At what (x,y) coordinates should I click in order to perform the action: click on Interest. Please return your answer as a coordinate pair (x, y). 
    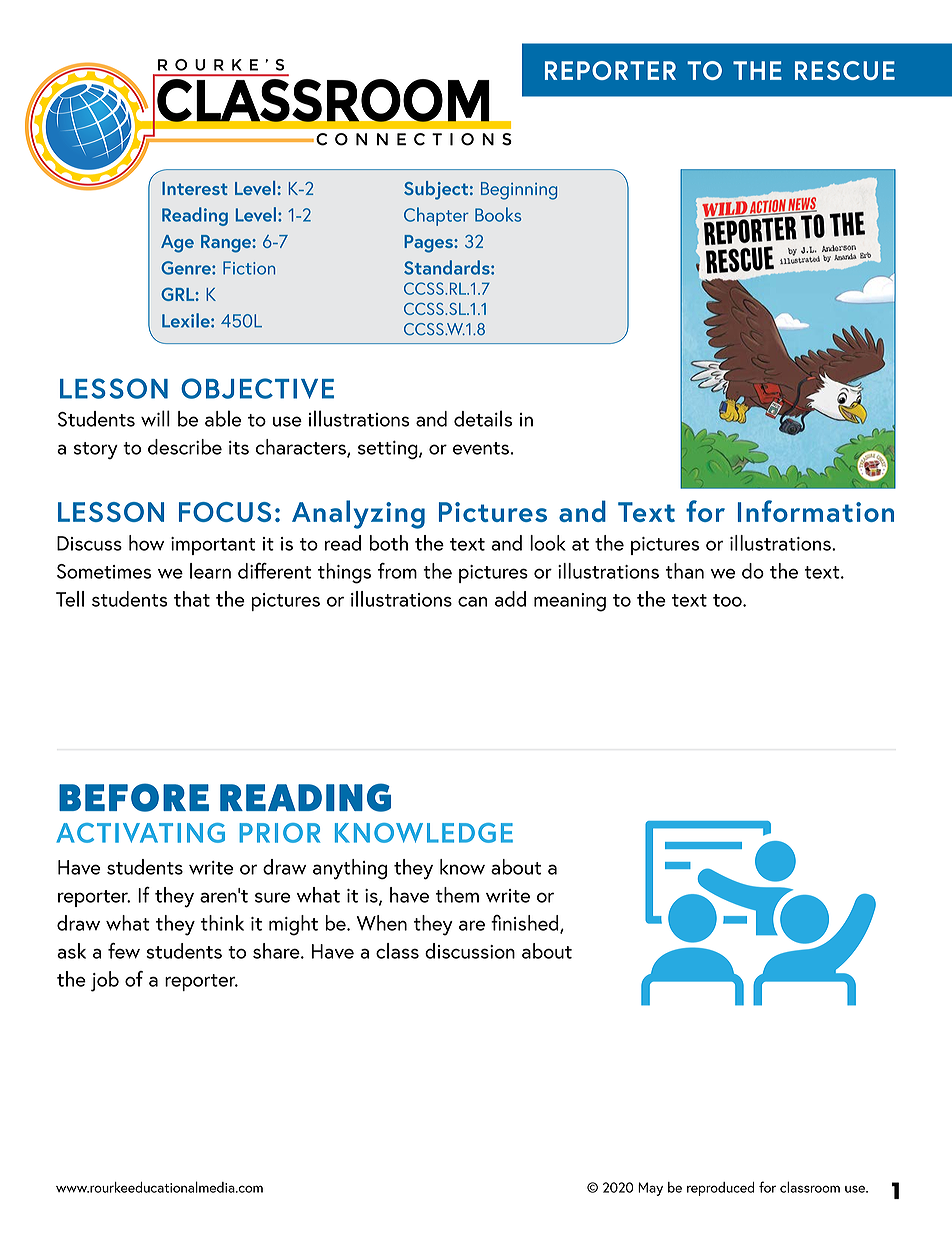
    Looking at the image, I should click on (195, 188).
